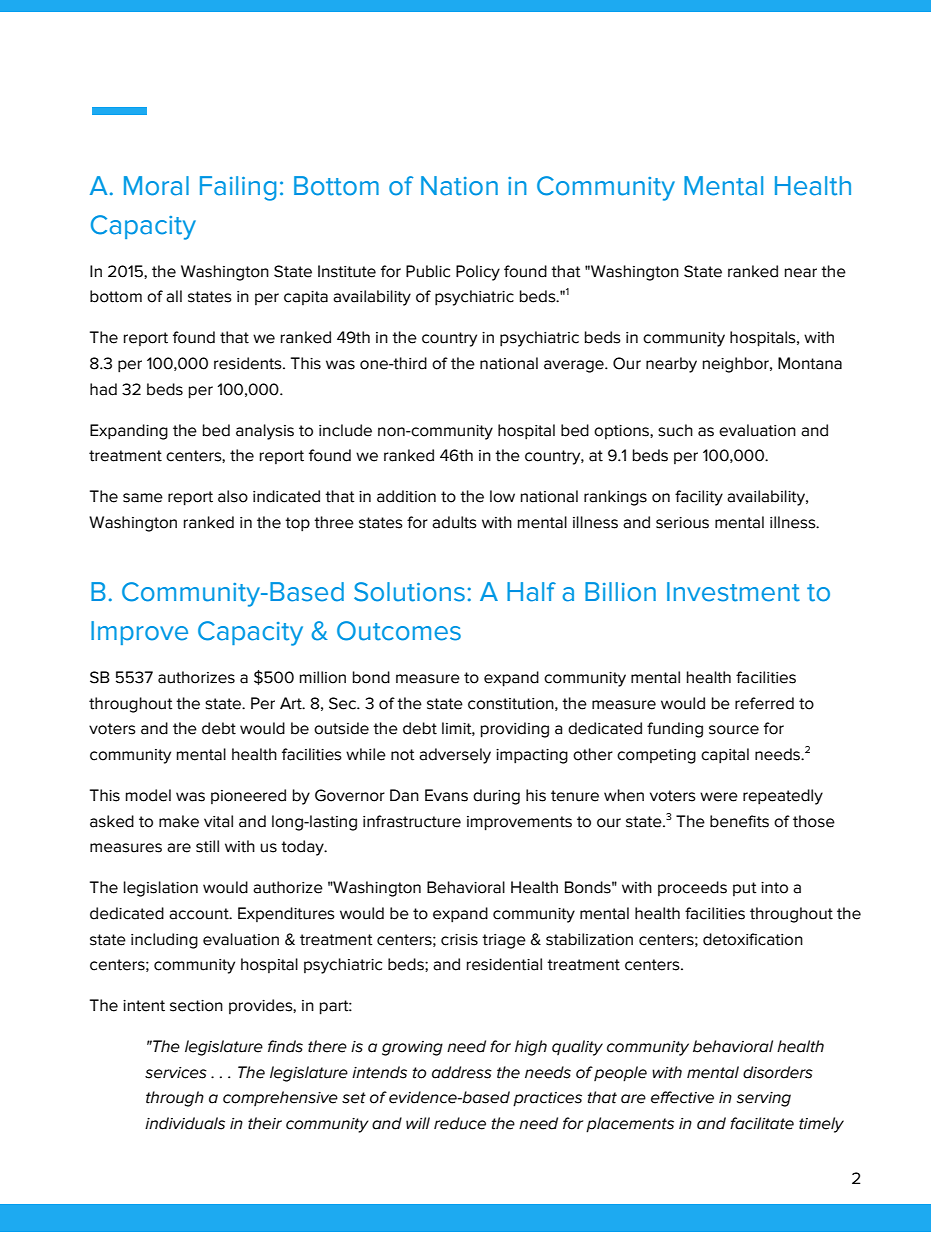 The image size is (952, 1233). I want to click on crisis, so click(459, 940).
